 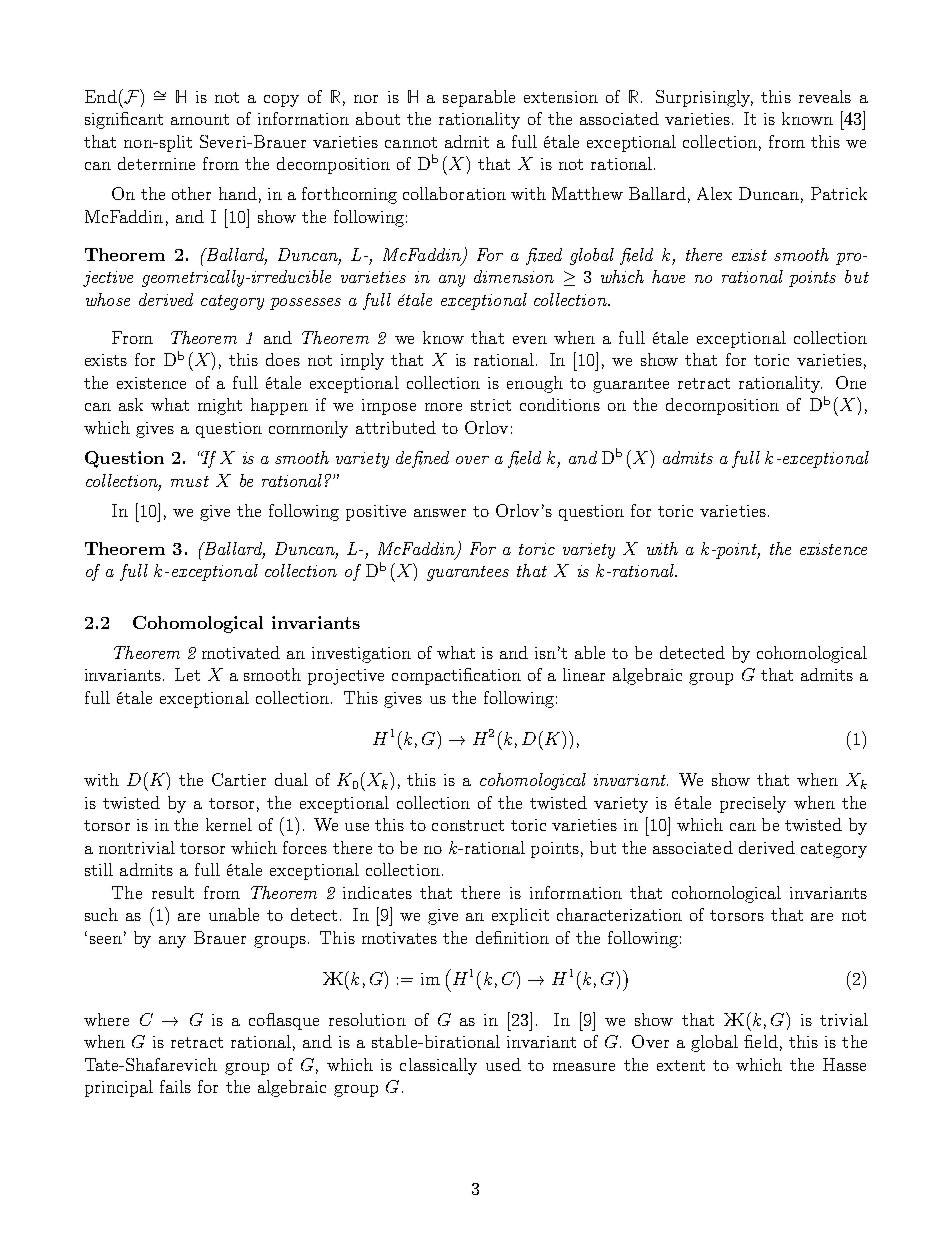 What do you see at coordinates (200, 119) in the document?
I see `amount` at bounding box center [200, 119].
